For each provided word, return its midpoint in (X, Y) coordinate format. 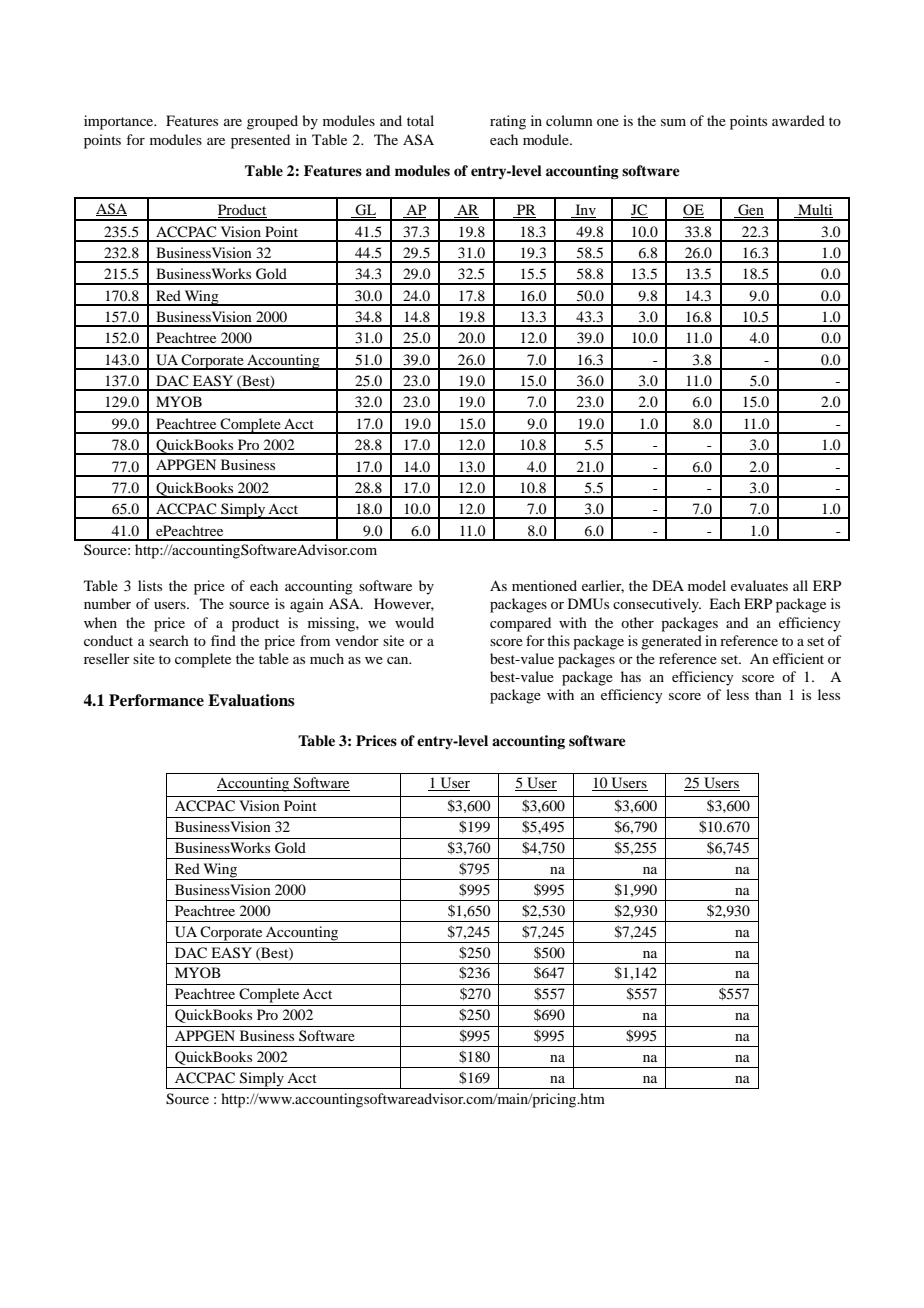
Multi (814, 211)
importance (120, 122)
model (707, 585)
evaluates (759, 585)
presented (260, 141)
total (420, 120)
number (107, 603)
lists (150, 585)
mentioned (544, 585)
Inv (584, 211)
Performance (156, 700)
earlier (603, 586)
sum (673, 122)
